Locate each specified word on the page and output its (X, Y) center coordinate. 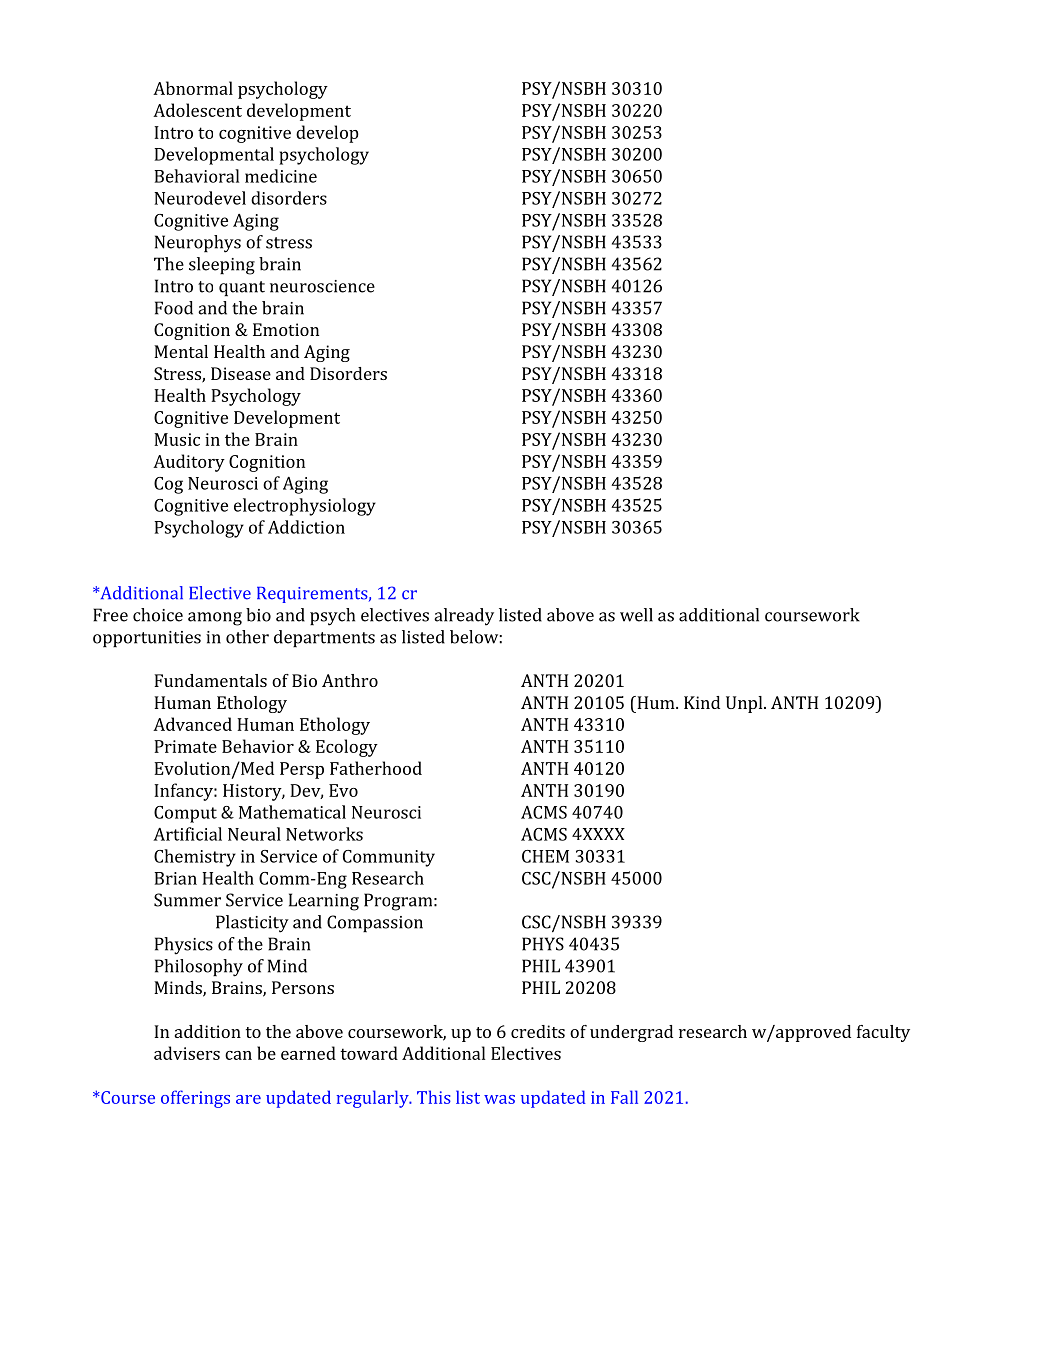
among (215, 619)
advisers (187, 1053)
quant (242, 288)
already (464, 617)
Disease (241, 373)
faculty (883, 1033)
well (636, 615)
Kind (702, 702)
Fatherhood (376, 768)
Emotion (286, 329)
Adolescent (197, 110)
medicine (281, 176)
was (499, 1099)
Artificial (187, 834)
